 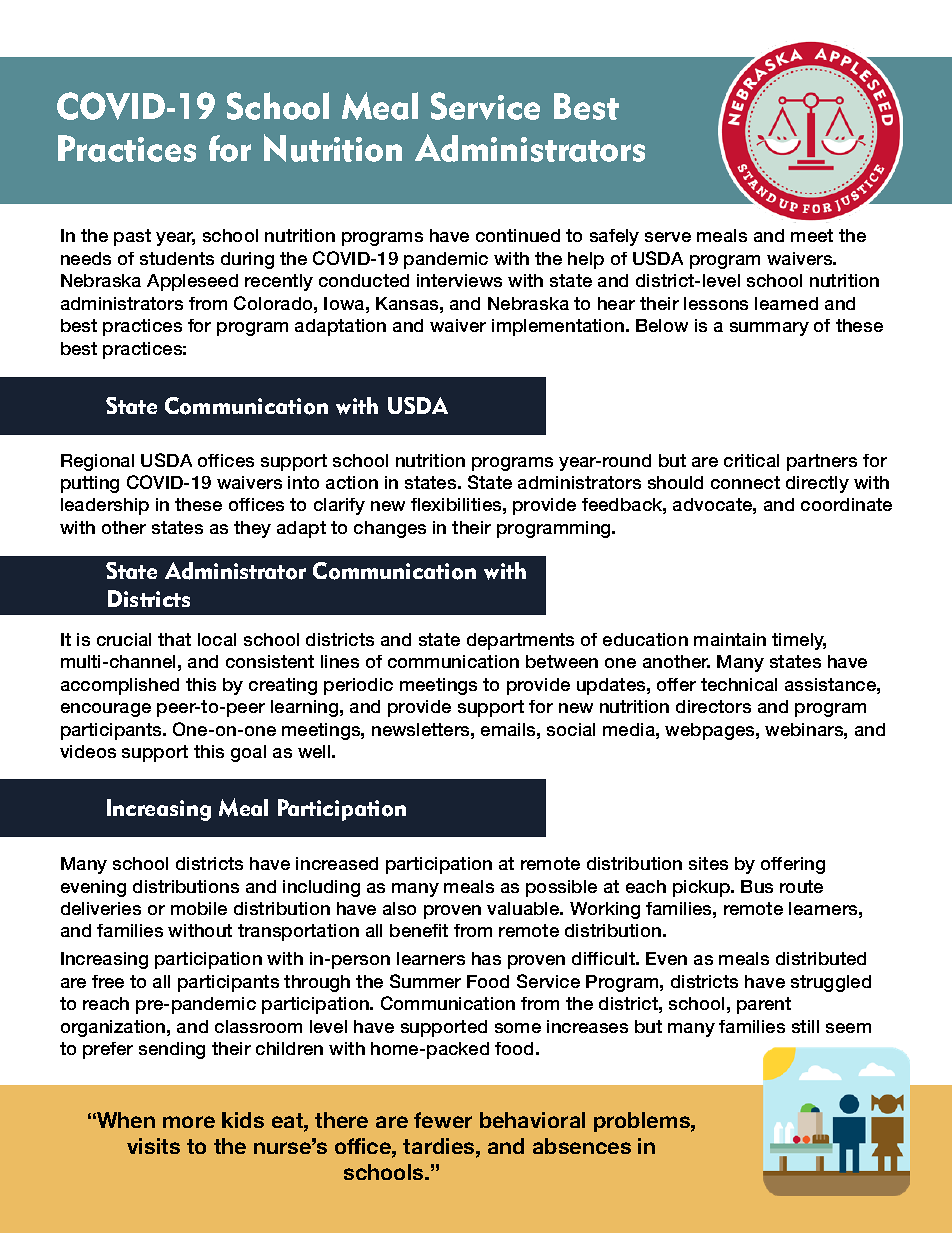 What do you see at coordinates (120, 686) in the image?
I see `accomplished` at bounding box center [120, 686].
